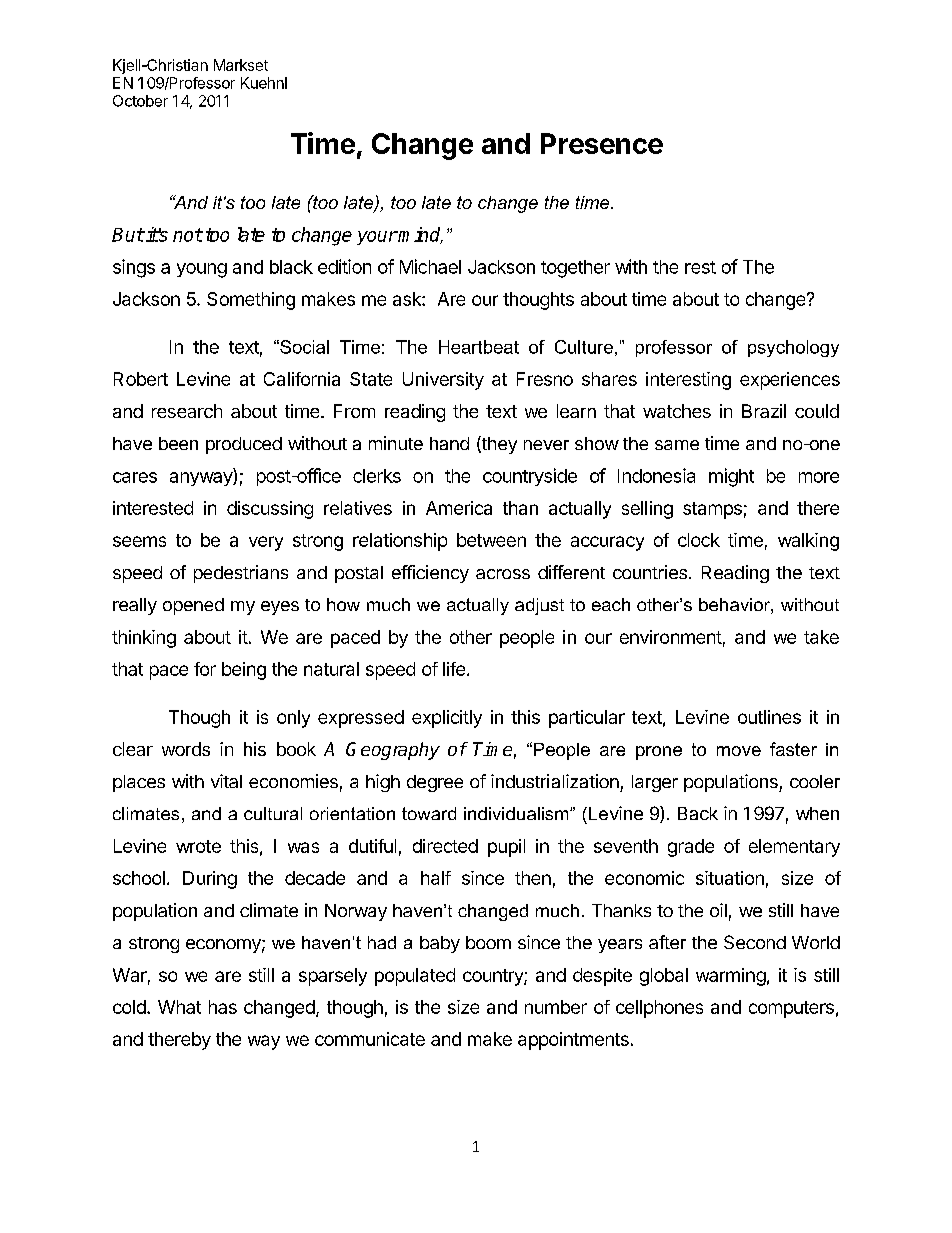 The image size is (952, 1233). I want to click on research, so click(187, 411).
